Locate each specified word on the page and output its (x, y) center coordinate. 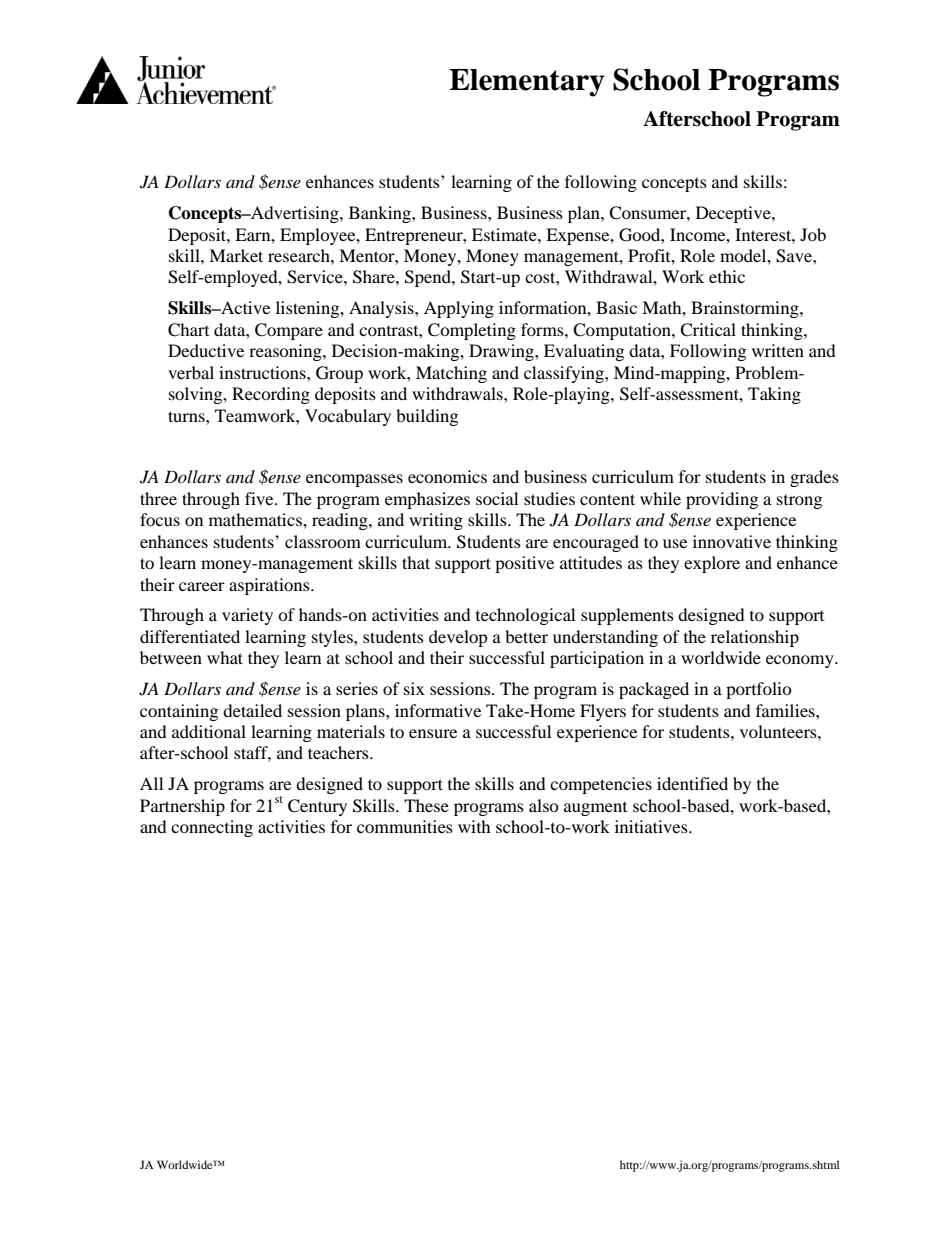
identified (692, 783)
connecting (212, 828)
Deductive (206, 350)
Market (236, 255)
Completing (472, 331)
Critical (708, 330)
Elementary (527, 83)
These (426, 805)
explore (712, 564)
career (202, 586)
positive (524, 564)
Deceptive (734, 214)
